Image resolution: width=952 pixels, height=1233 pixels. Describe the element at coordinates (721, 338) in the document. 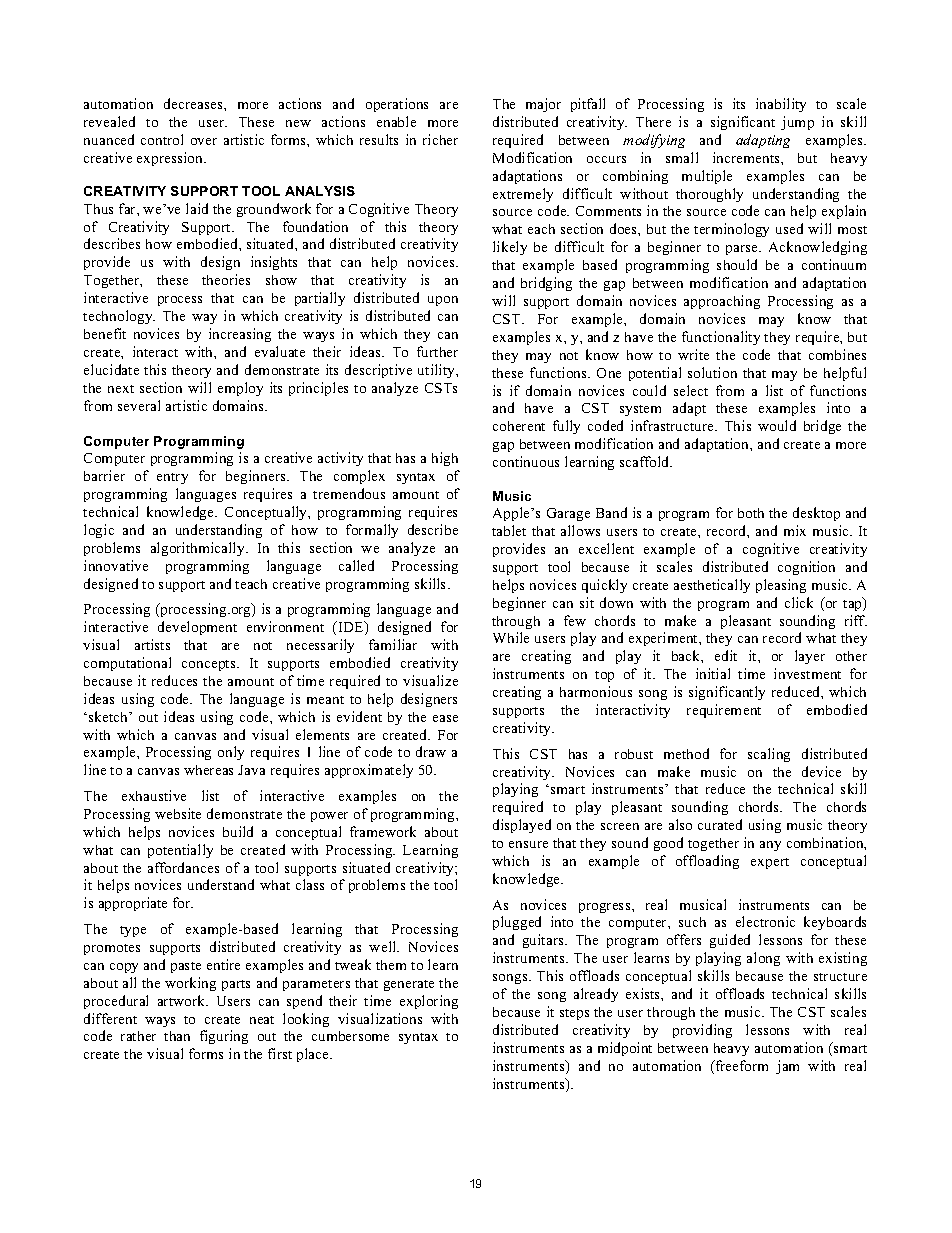

I see `functionality` at that location.
